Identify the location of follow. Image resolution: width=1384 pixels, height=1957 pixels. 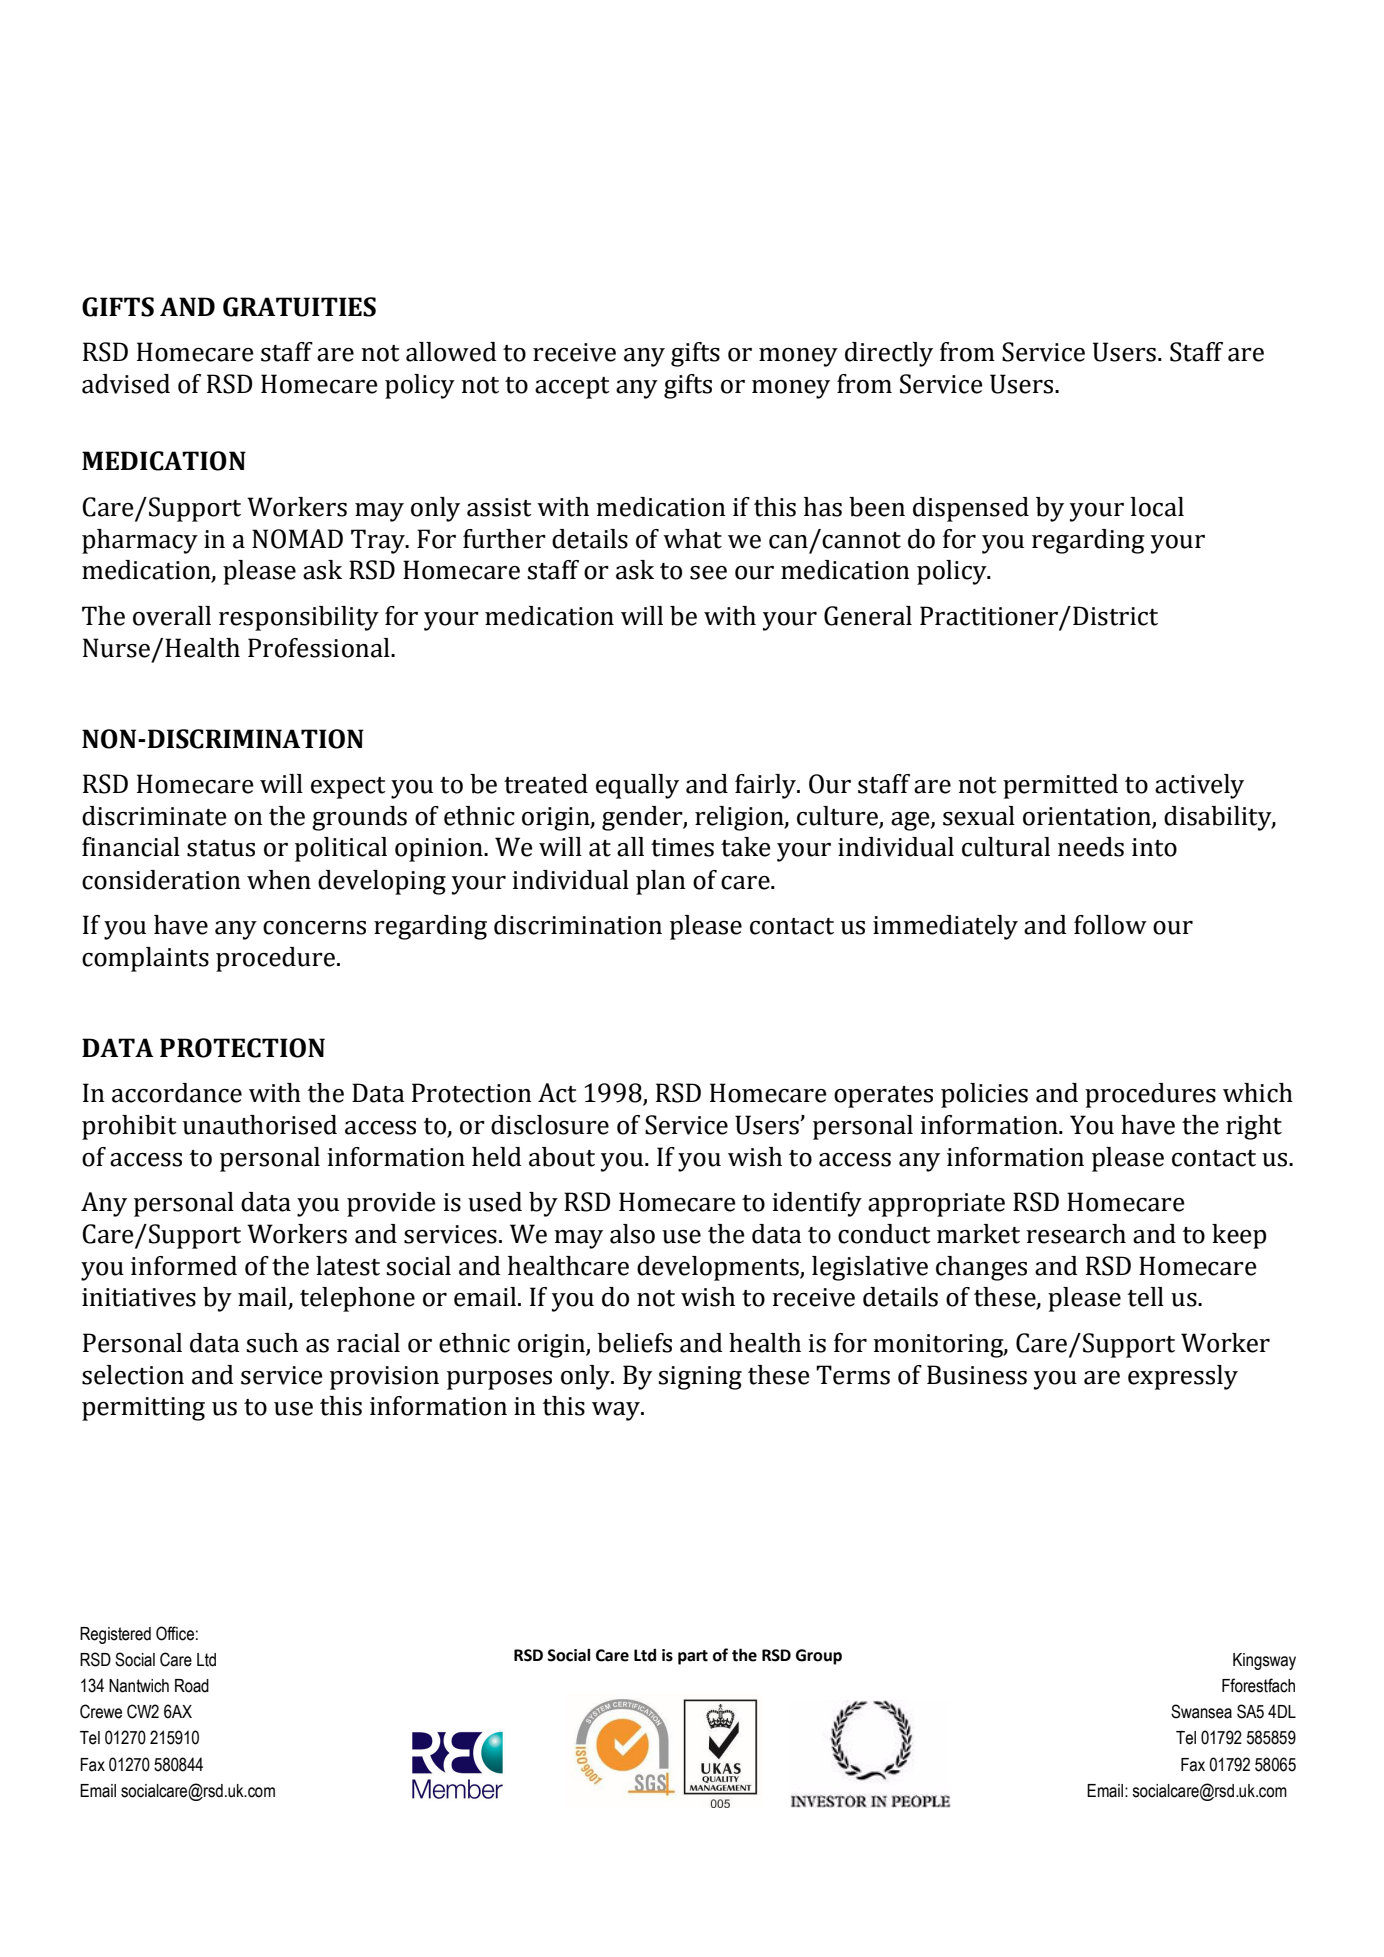
(1110, 925).
